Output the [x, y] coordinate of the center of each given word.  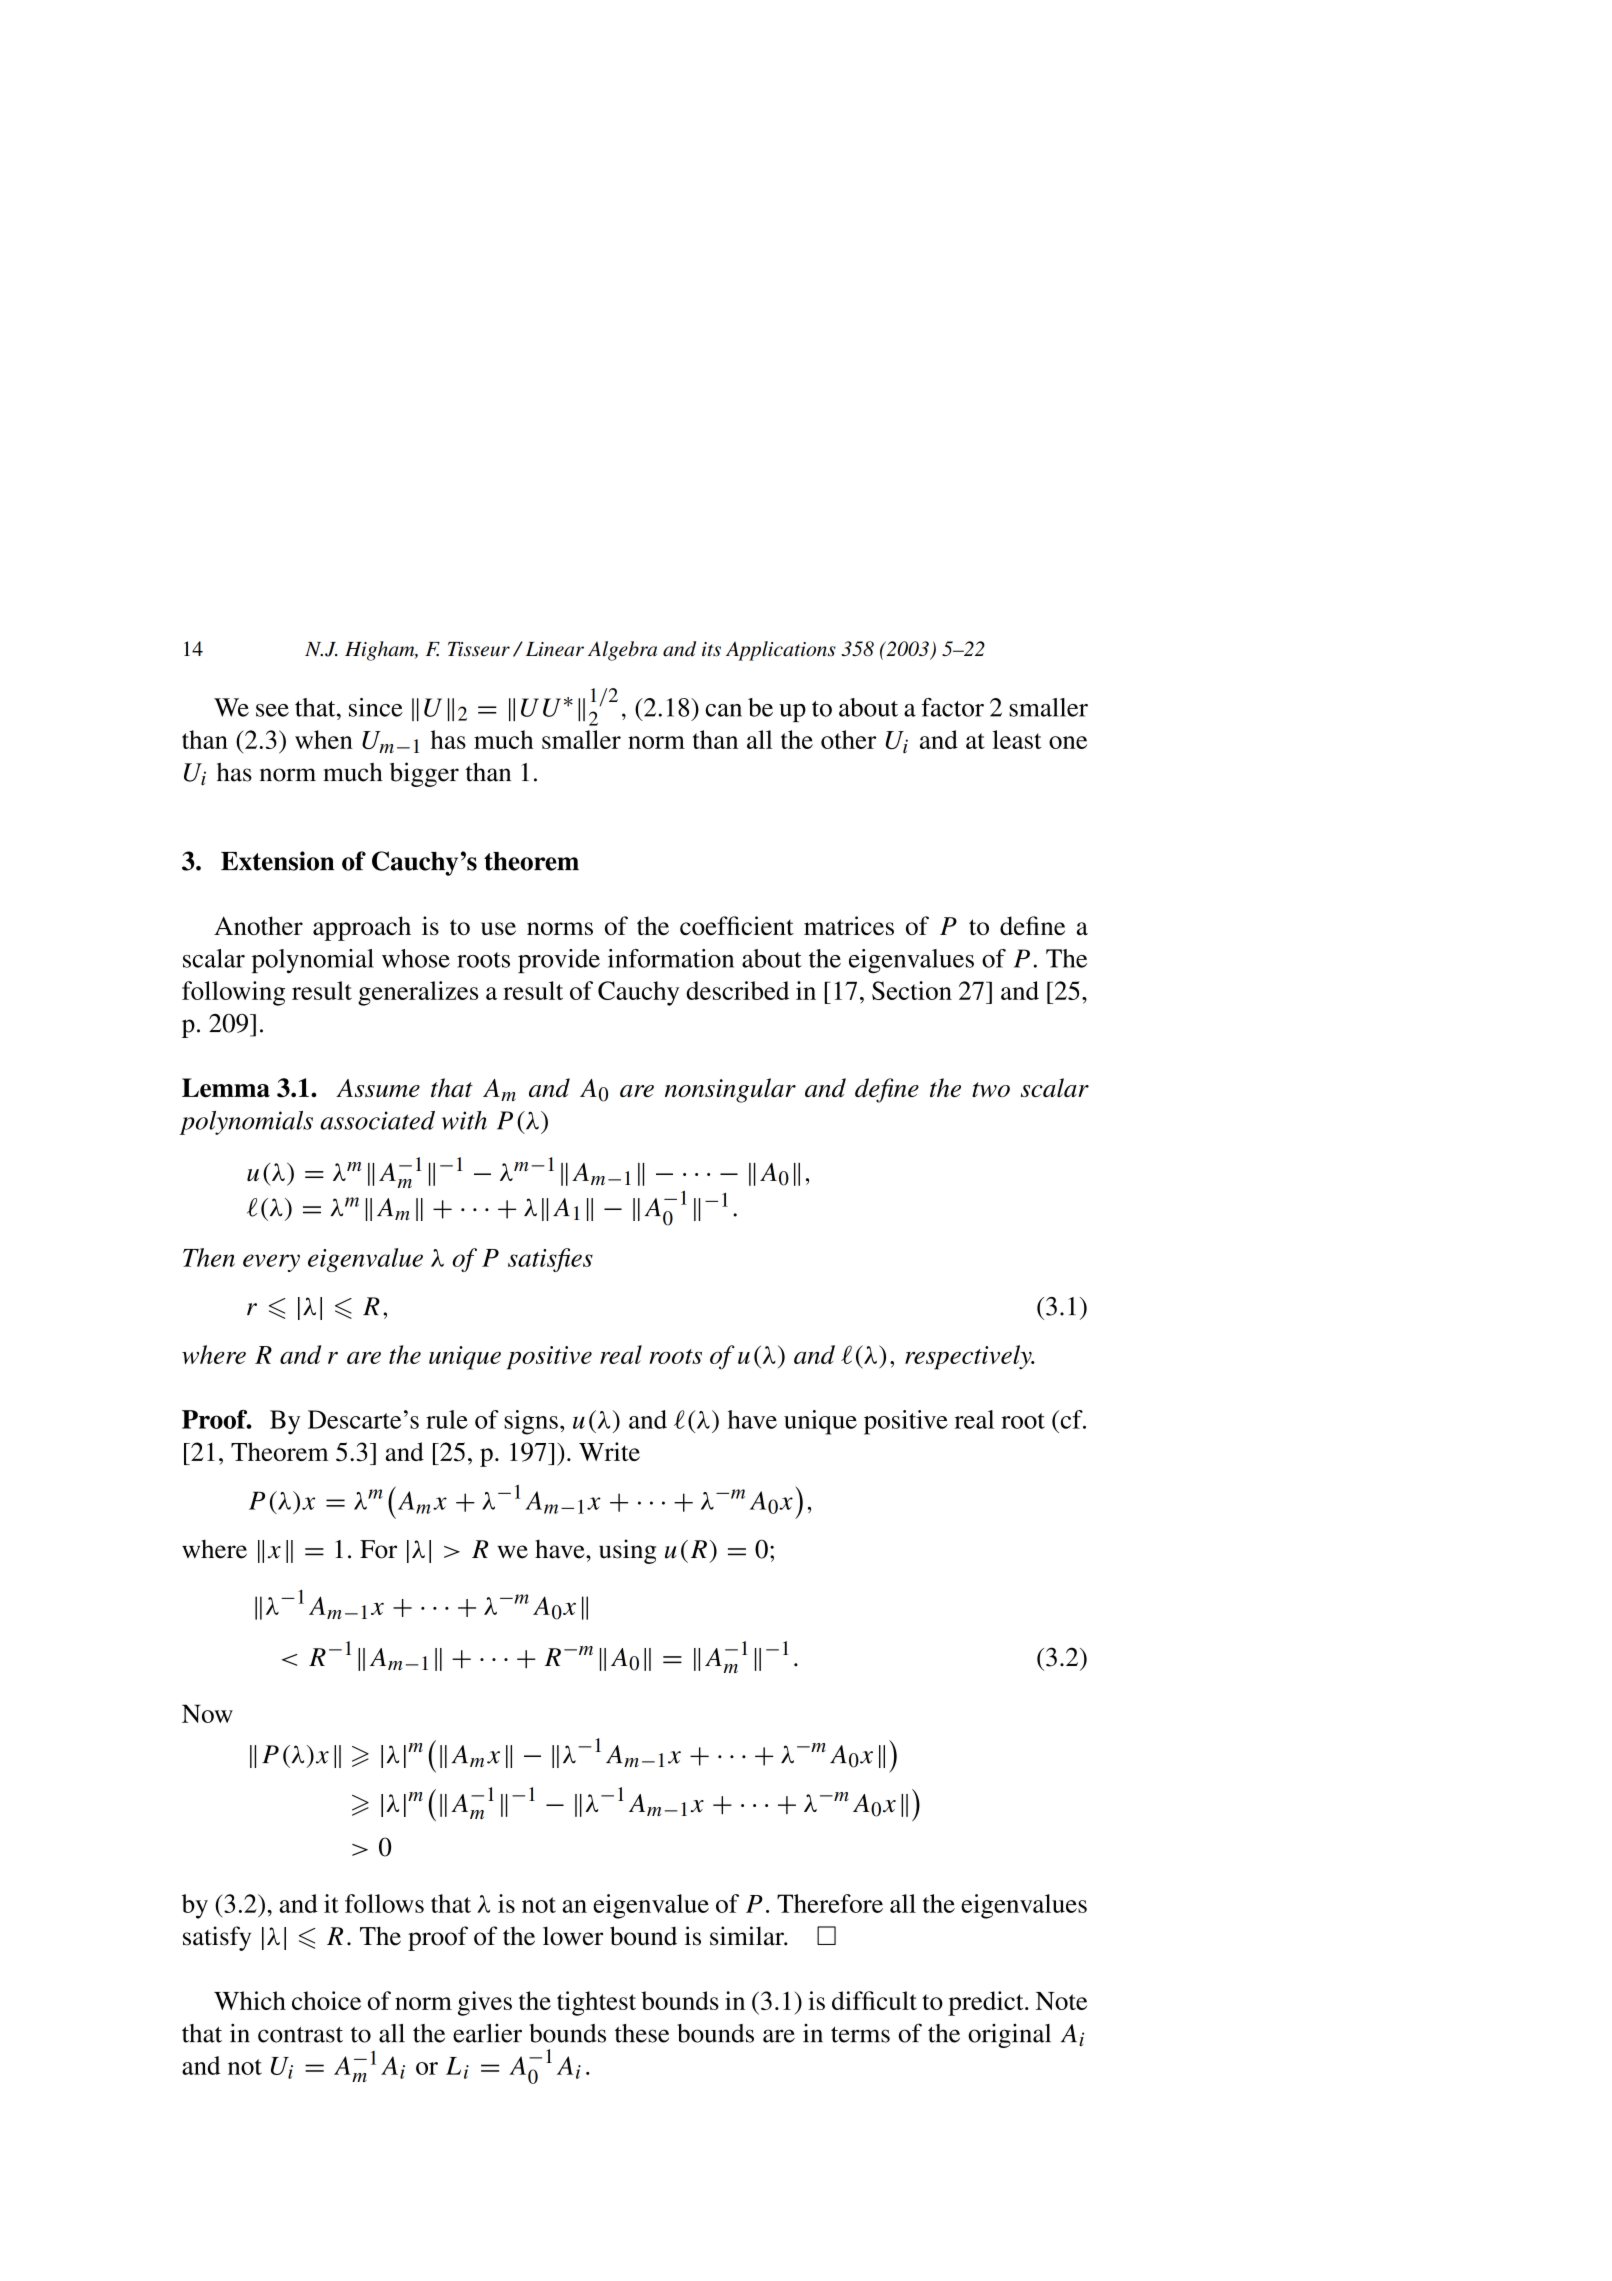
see [272, 710]
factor [952, 707]
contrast [300, 2035]
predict [987, 2003]
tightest [596, 2003]
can [723, 710]
